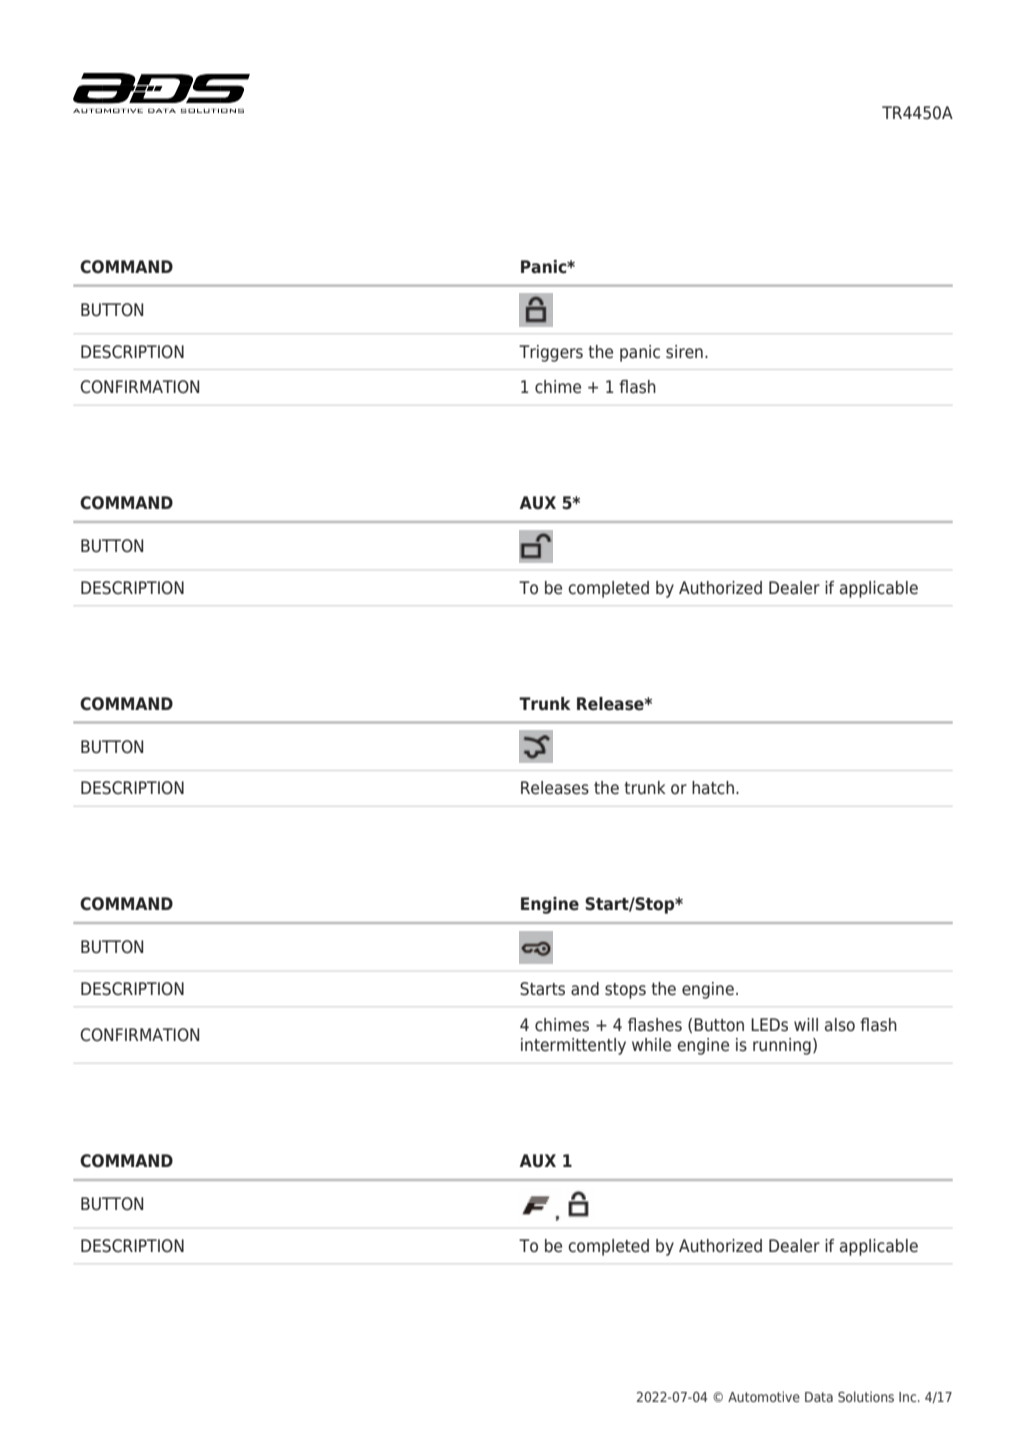 The height and width of the page is (1451, 1026). Describe the element at coordinates (840, 1025) in the page. I see `also` at that location.
